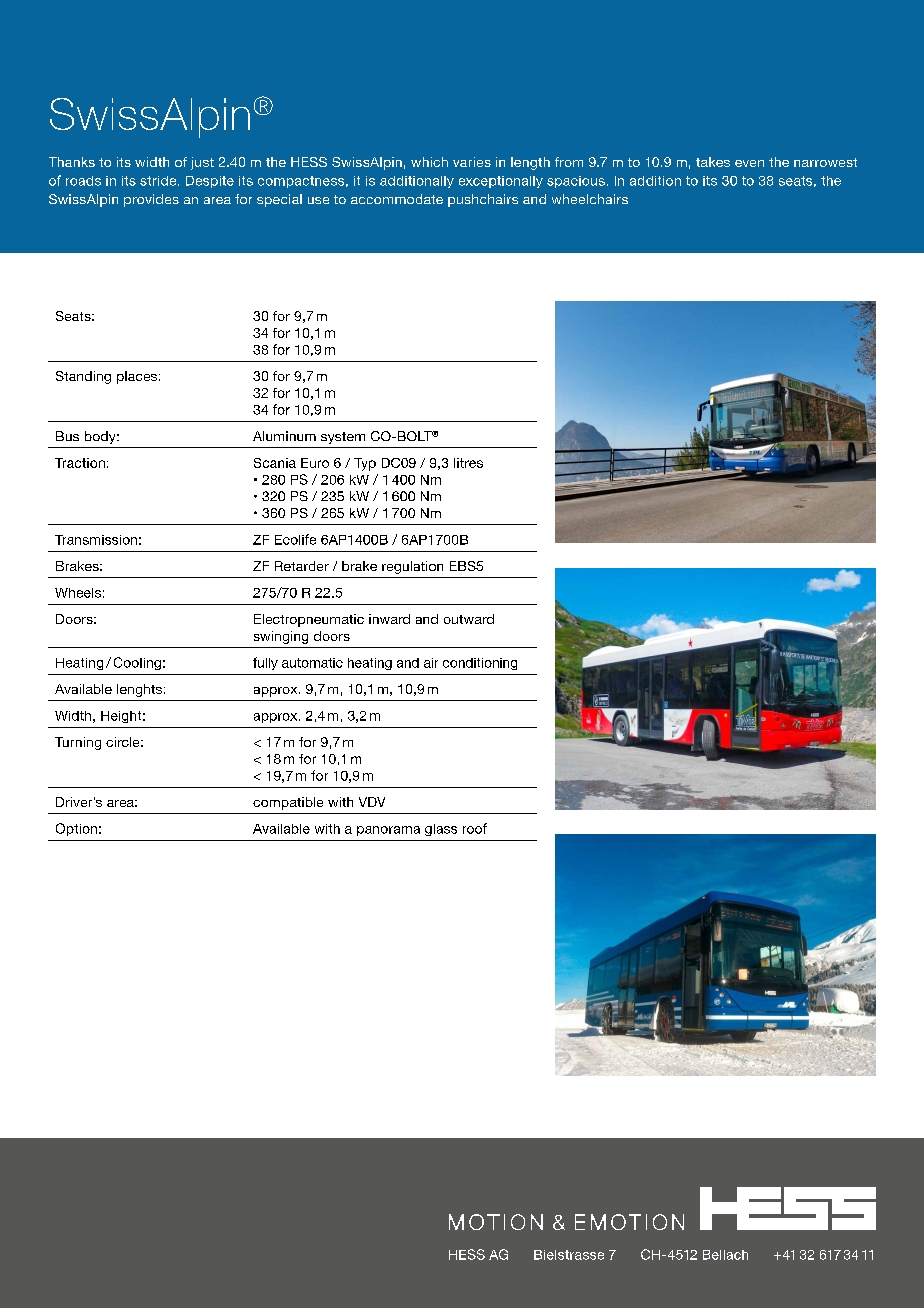  What do you see at coordinates (429, 162) in the screenshot?
I see `which` at bounding box center [429, 162].
